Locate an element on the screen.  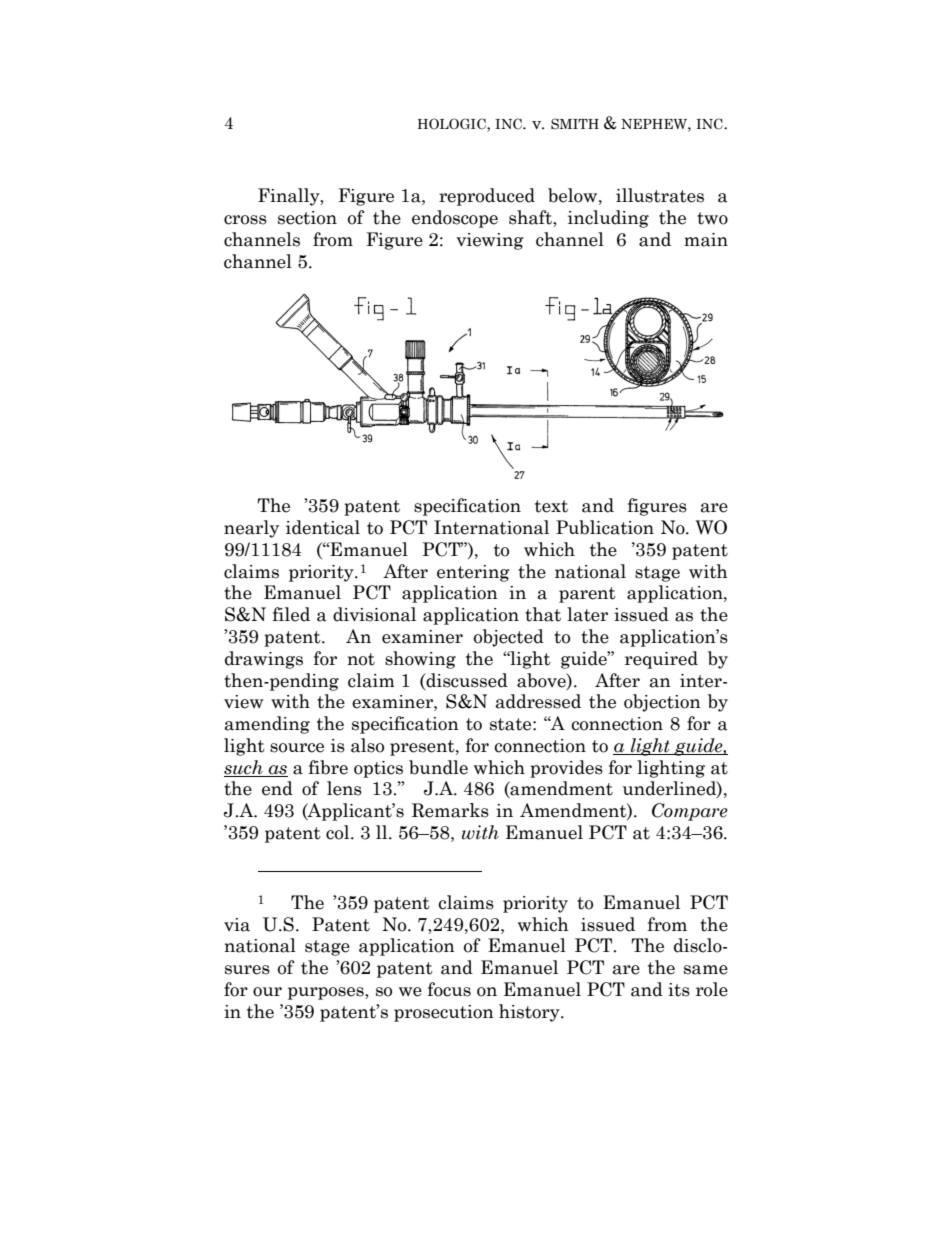
purposes is located at coordinates (327, 993).
